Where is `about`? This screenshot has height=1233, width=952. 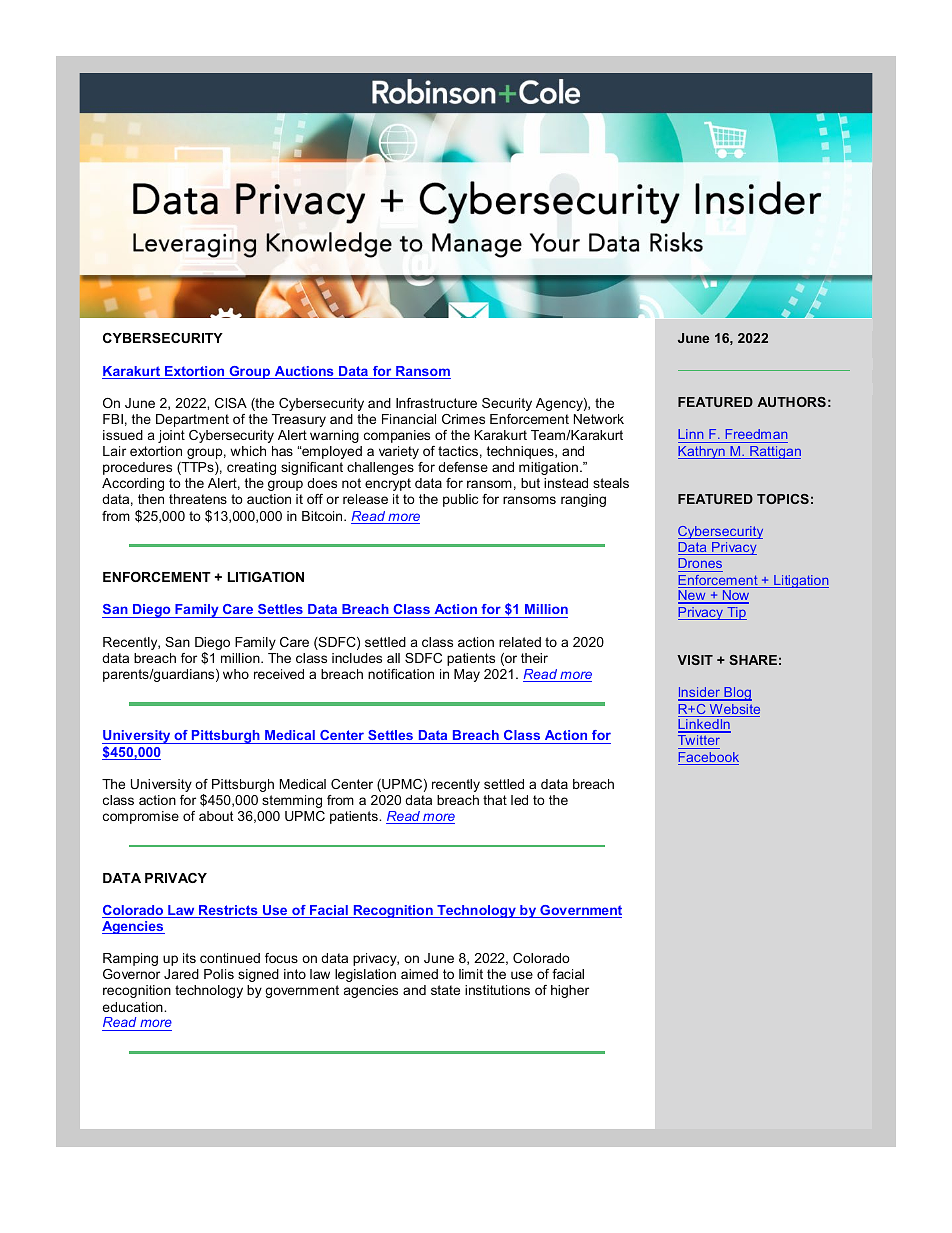 about is located at coordinates (216, 816).
